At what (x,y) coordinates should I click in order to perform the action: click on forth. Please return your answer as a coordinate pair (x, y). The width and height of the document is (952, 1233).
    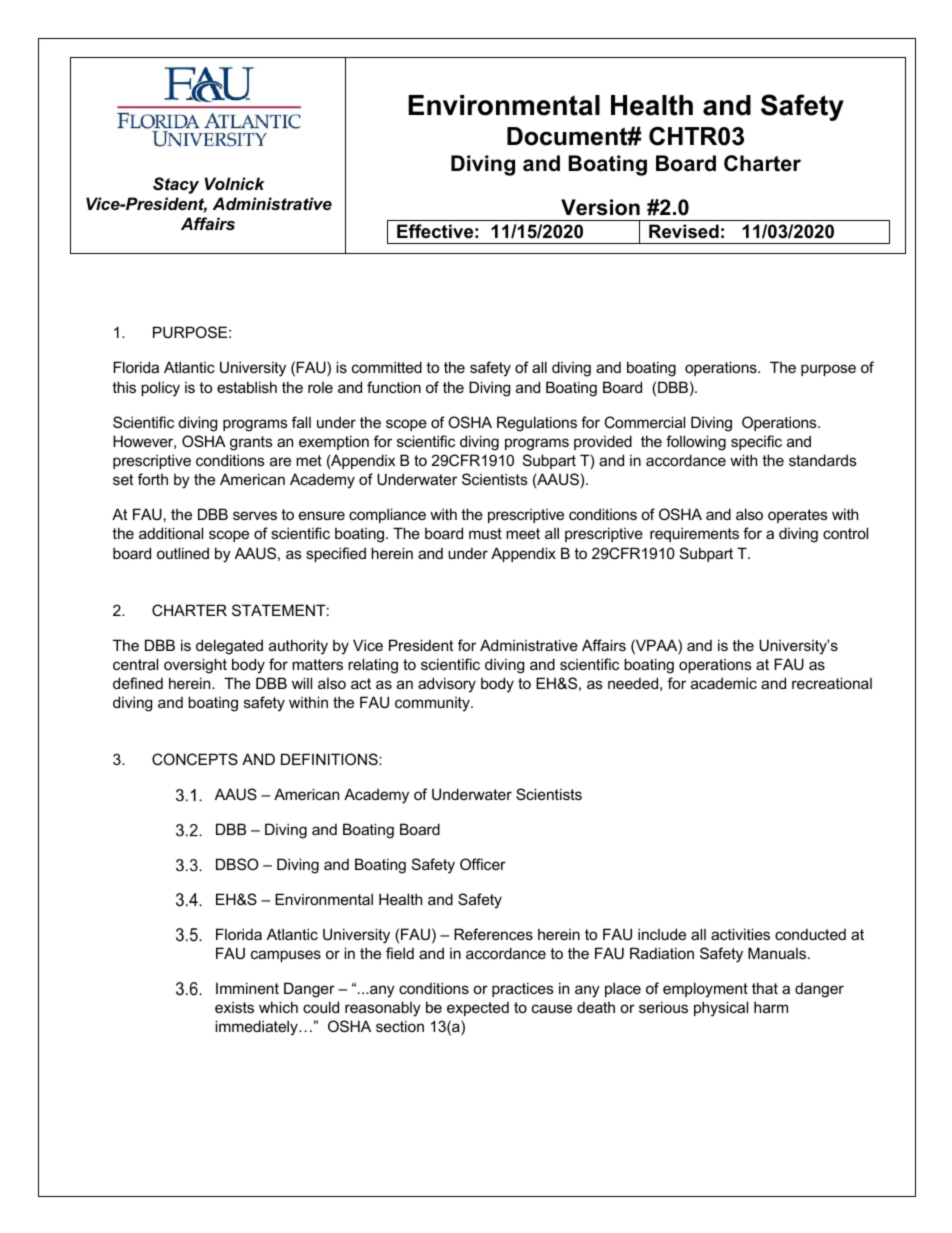
    Looking at the image, I should click on (153, 479).
